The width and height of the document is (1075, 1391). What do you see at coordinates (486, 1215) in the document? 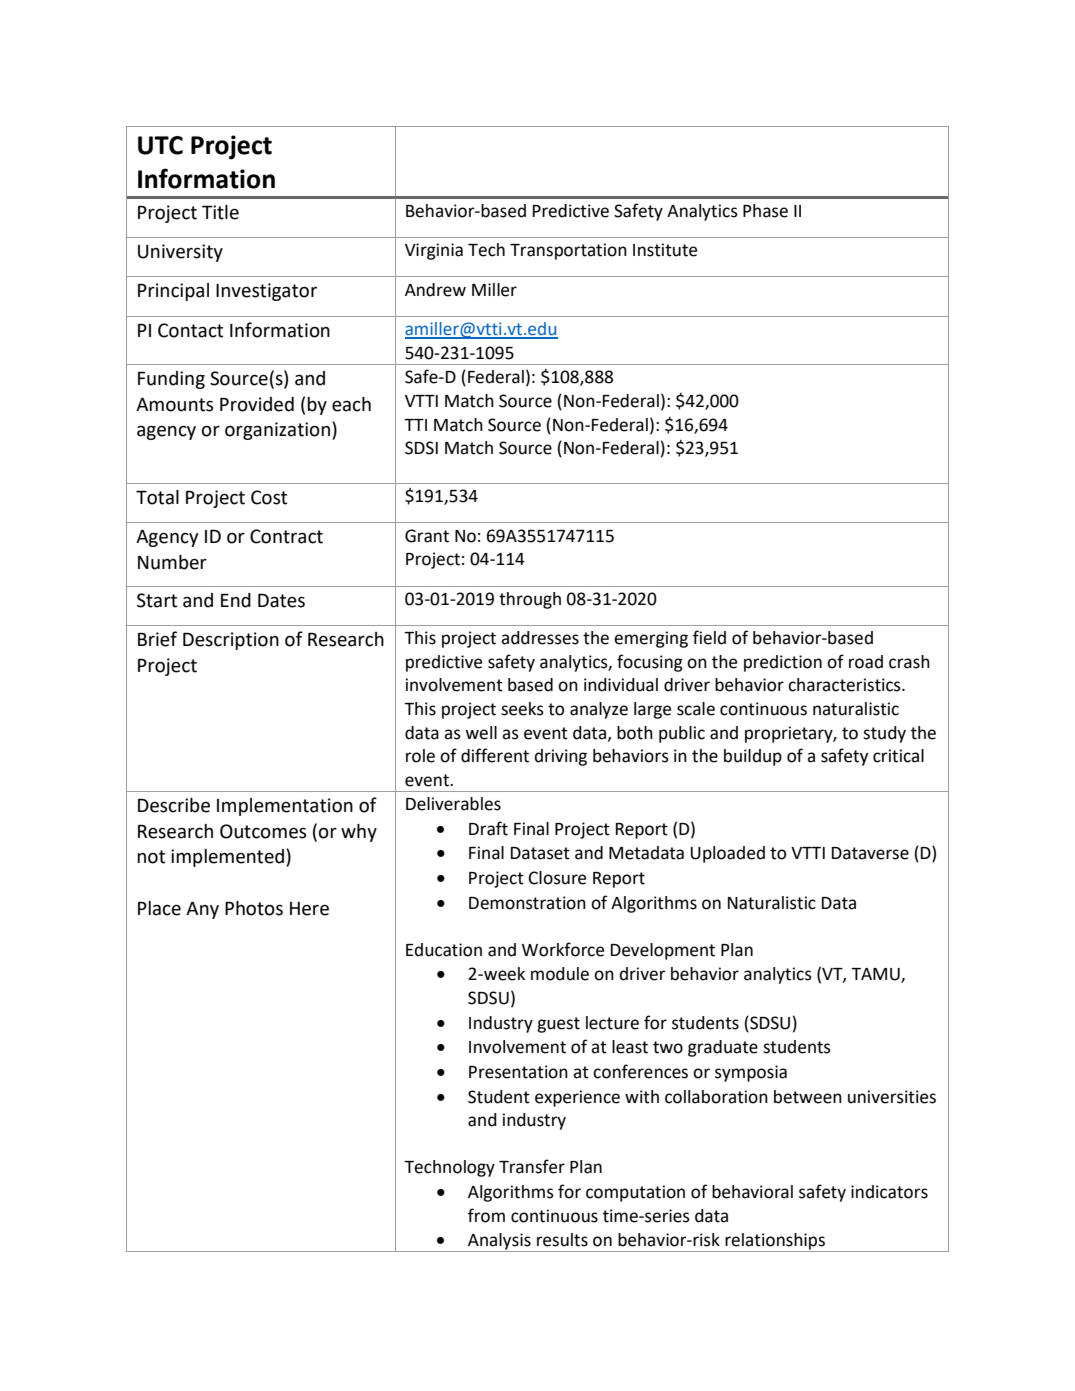
I see `from` at bounding box center [486, 1215].
